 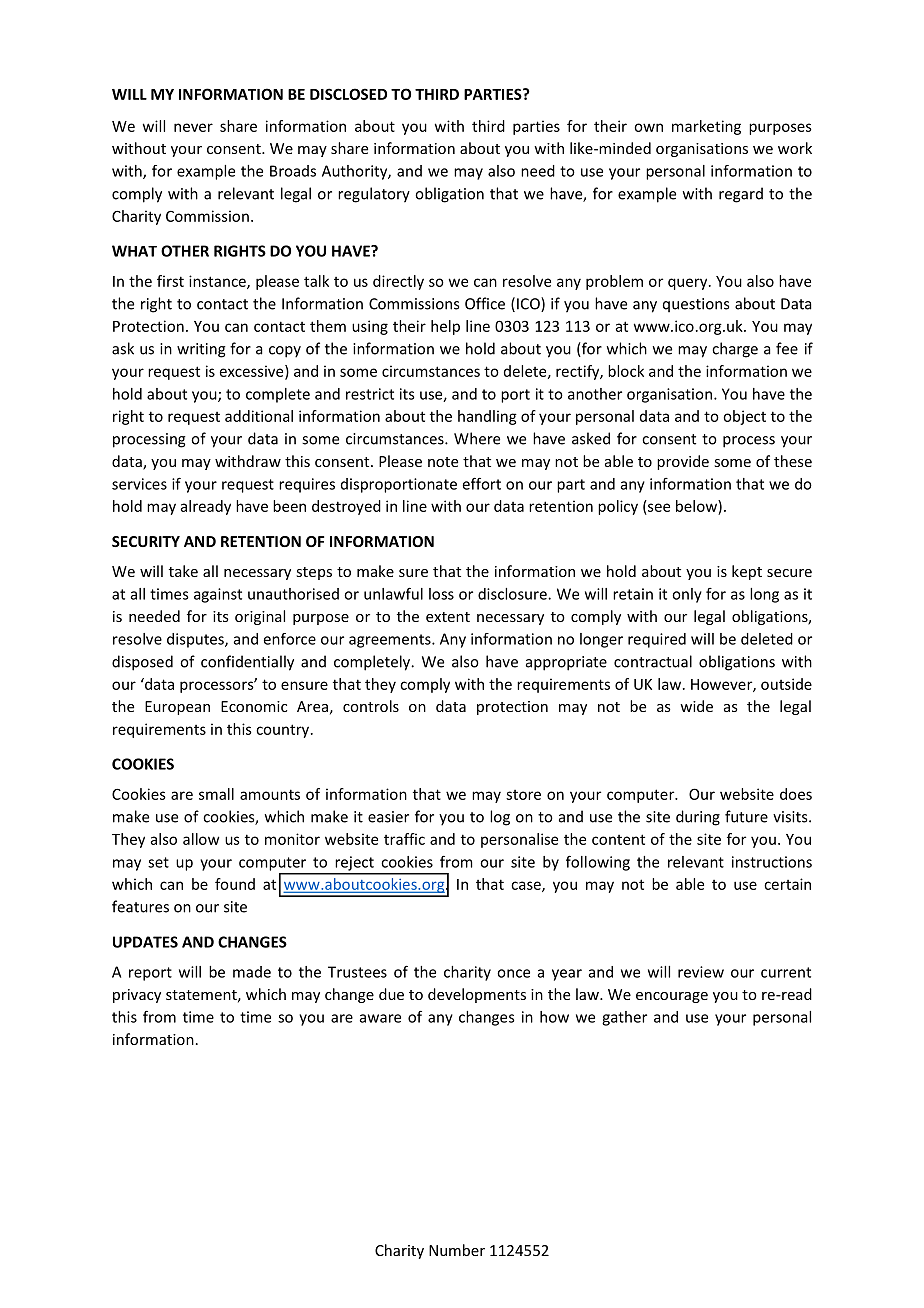 I want to click on own, so click(x=648, y=127).
